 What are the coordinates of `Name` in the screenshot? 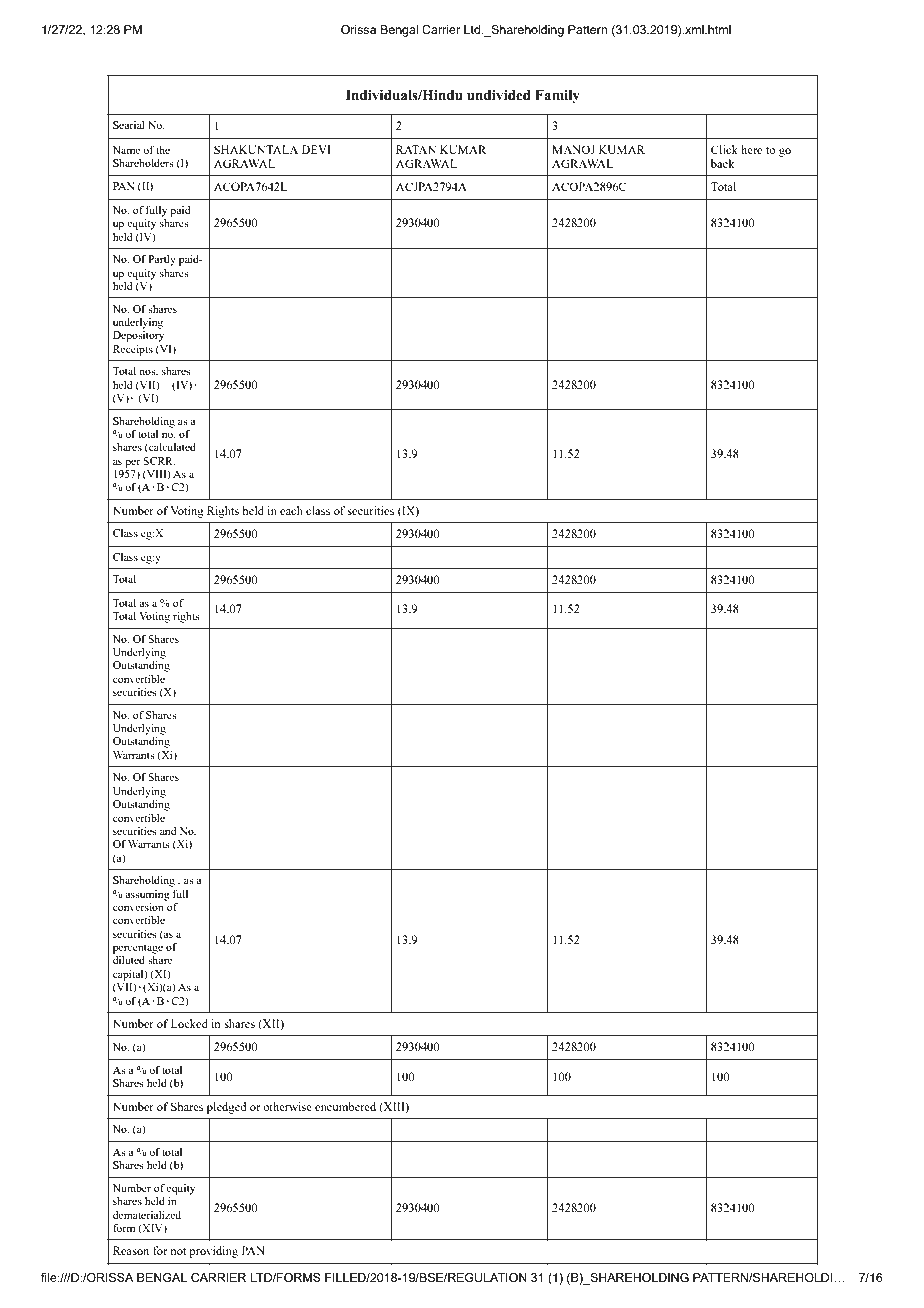 It's located at (126, 150).
